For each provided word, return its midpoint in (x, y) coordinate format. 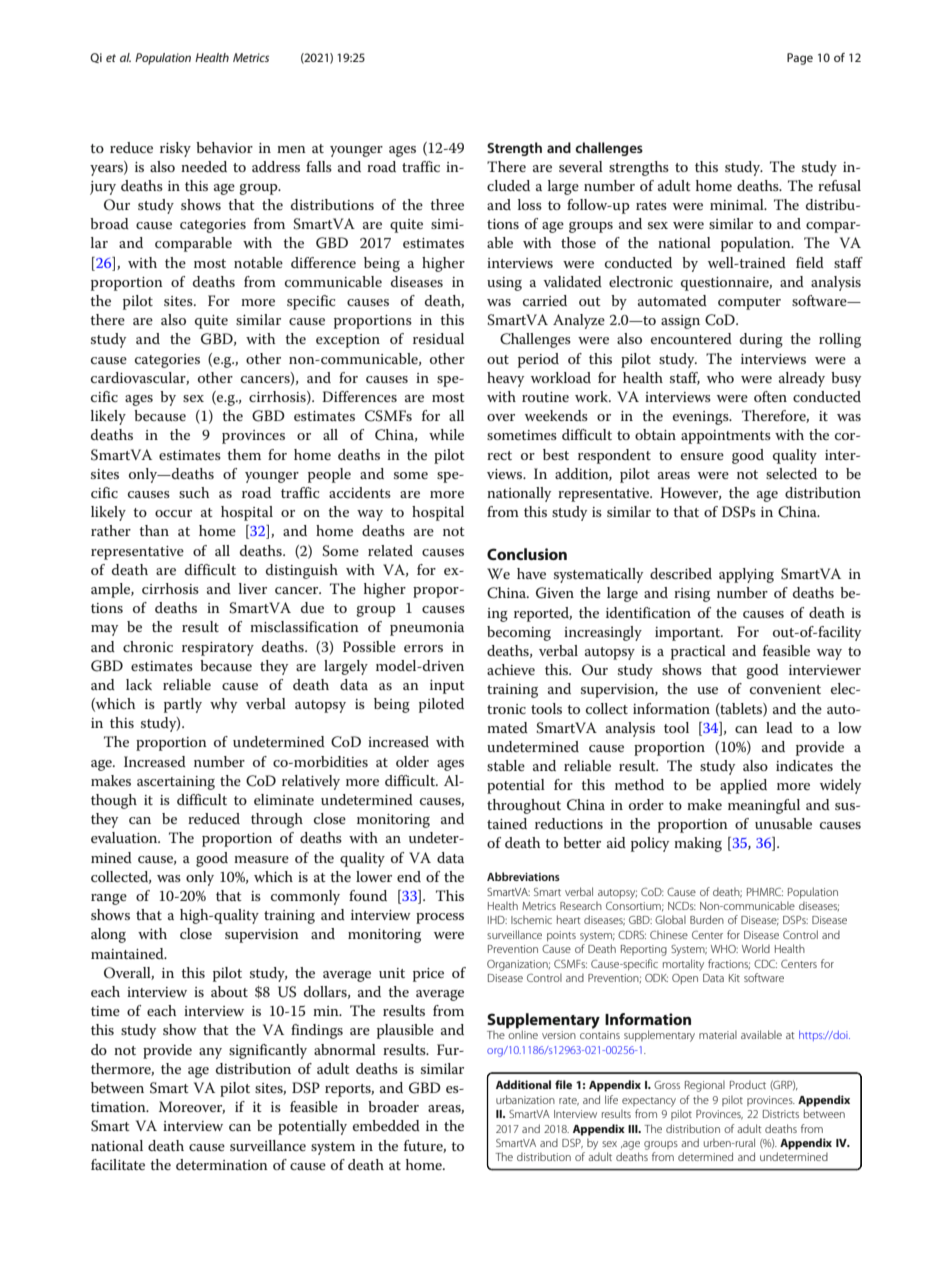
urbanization (525, 1099)
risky (175, 149)
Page (800, 59)
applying (746, 575)
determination (222, 1164)
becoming (519, 633)
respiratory (218, 649)
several (581, 166)
